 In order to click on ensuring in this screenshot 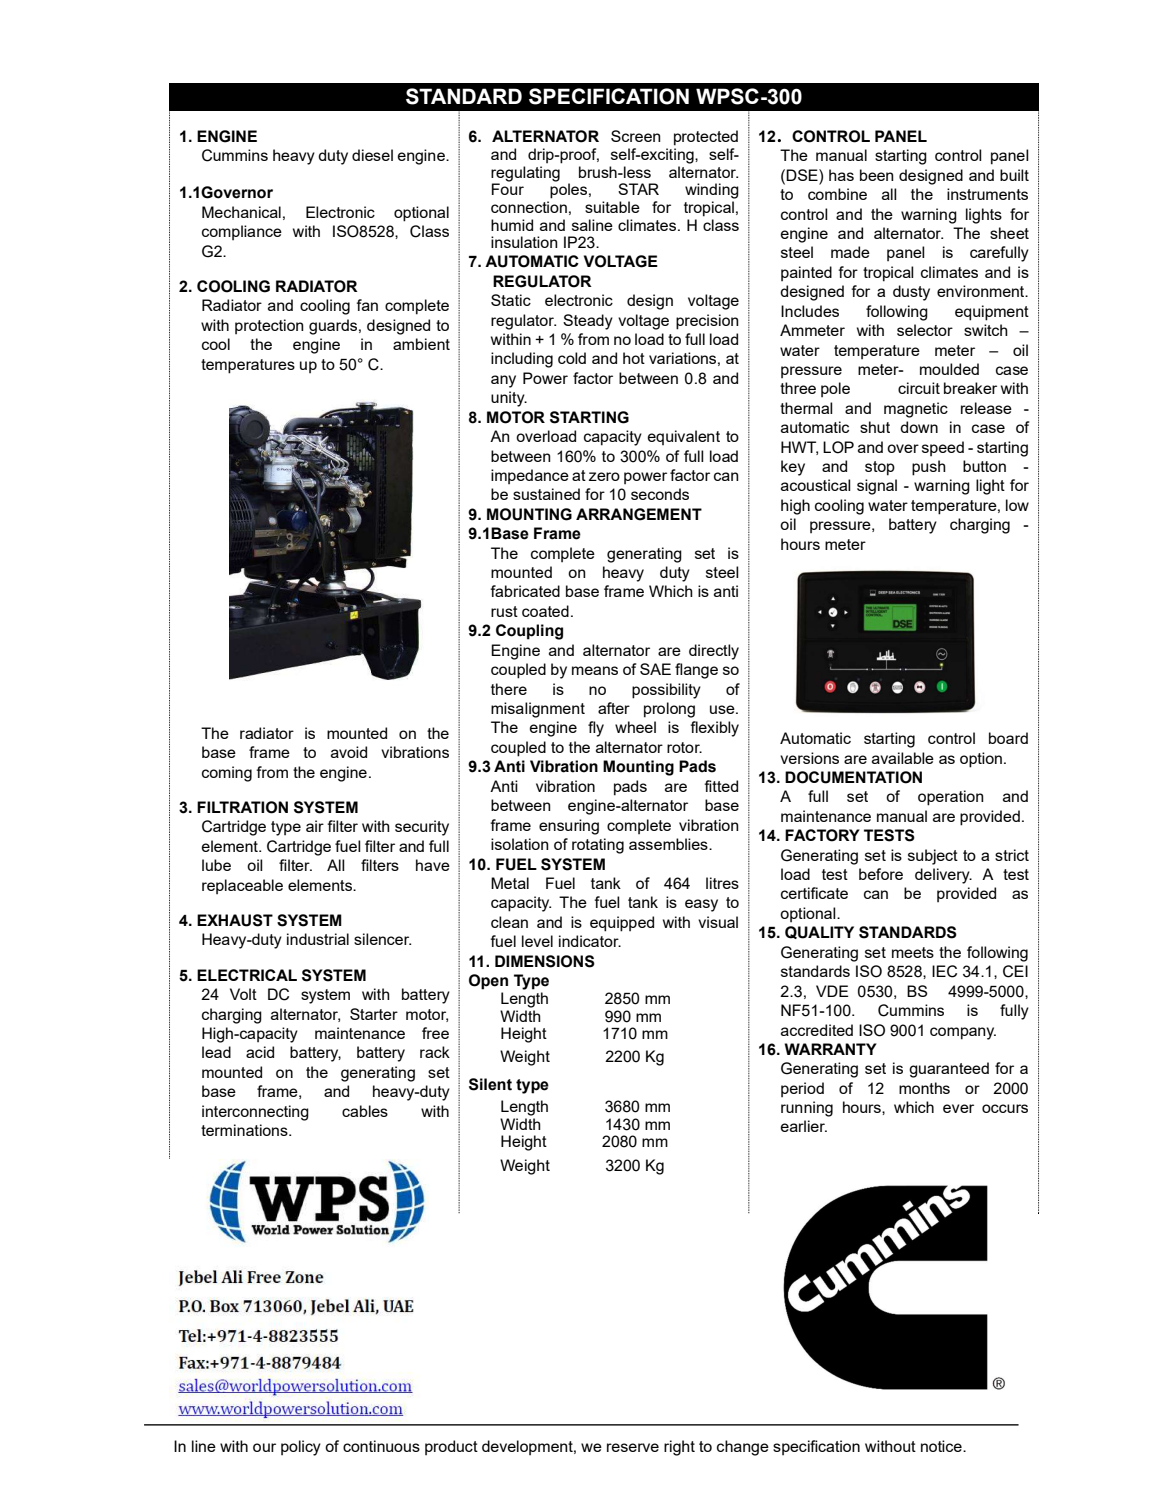, I will do `click(569, 827)`.
